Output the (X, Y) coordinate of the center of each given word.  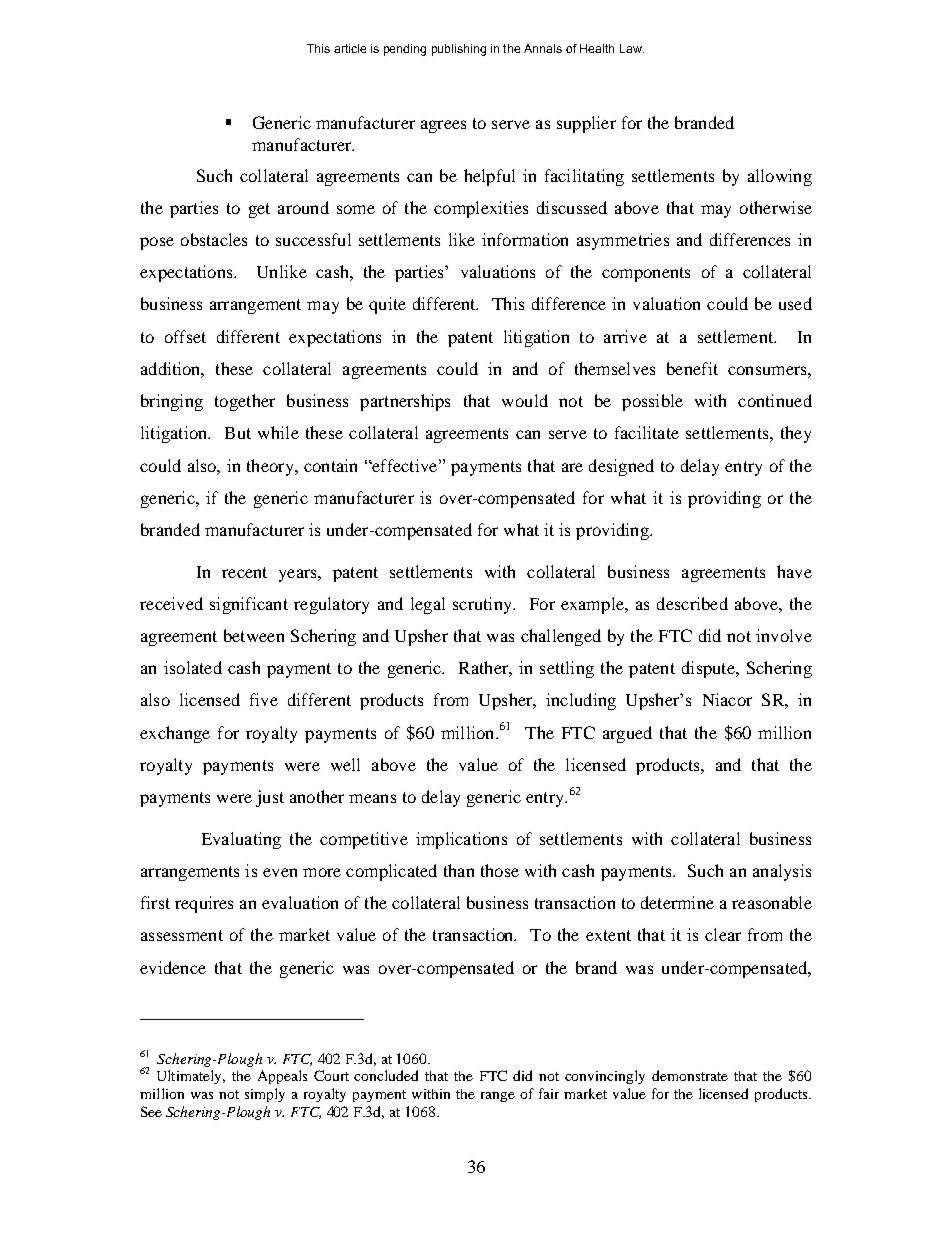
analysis (782, 872)
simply (265, 1095)
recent (244, 572)
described (692, 603)
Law (632, 48)
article (350, 48)
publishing (459, 50)
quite (387, 305)
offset (185, 336)
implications (461, 840)
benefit (692, 368)
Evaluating (241, 840)
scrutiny (483, 605)
